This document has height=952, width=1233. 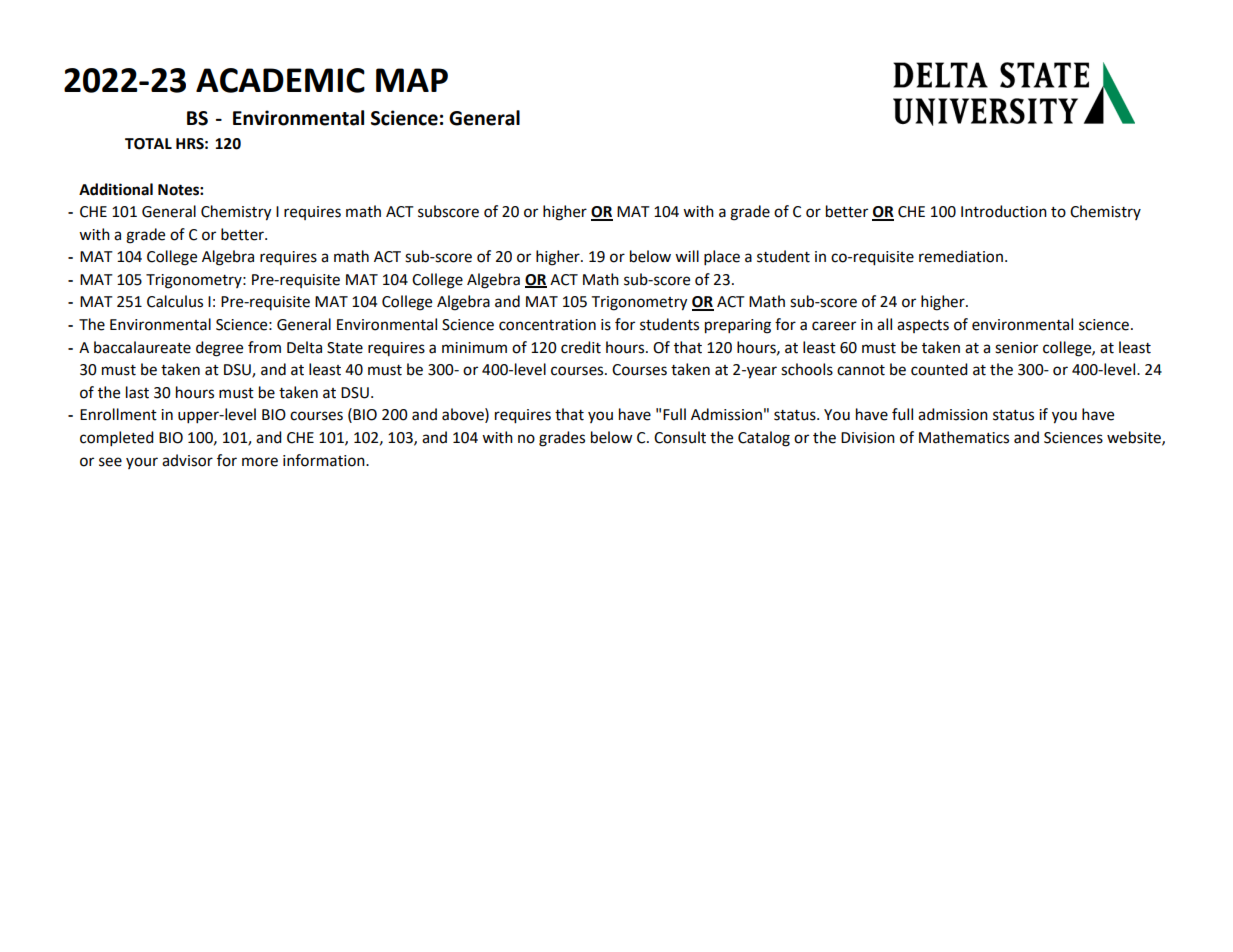 What do you see at coordinates (280, 80) in the document?
I see `ACADEMIC` at bounding box center [280, 80].
